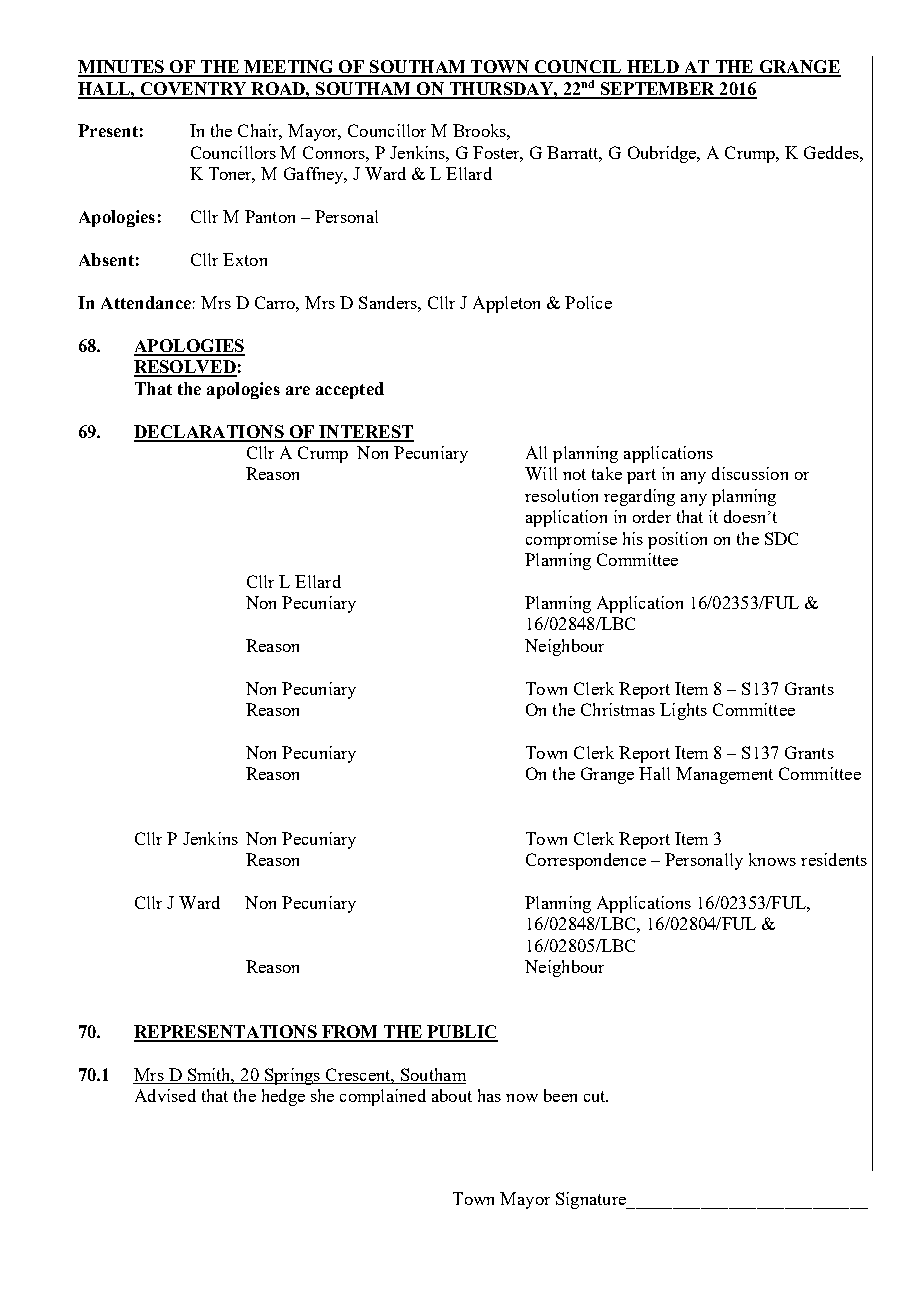  What do you see at coordinates (772, 859) in the image?
I see `knows` at bounding box center [772, 859].
